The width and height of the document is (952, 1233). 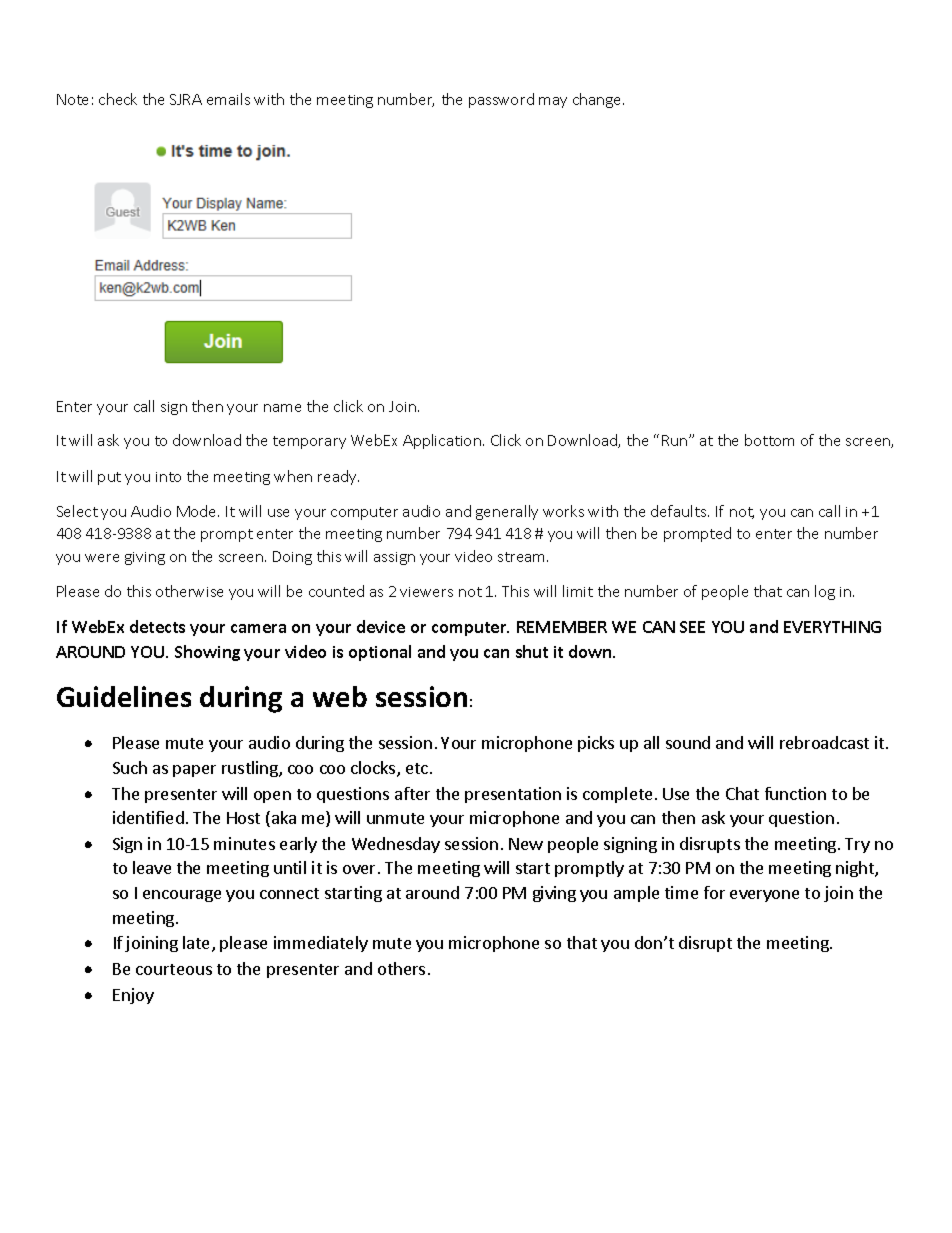 What do you see at coordinates (501, 100) in the document?
I see `password` at bounding box center [501, 100].
